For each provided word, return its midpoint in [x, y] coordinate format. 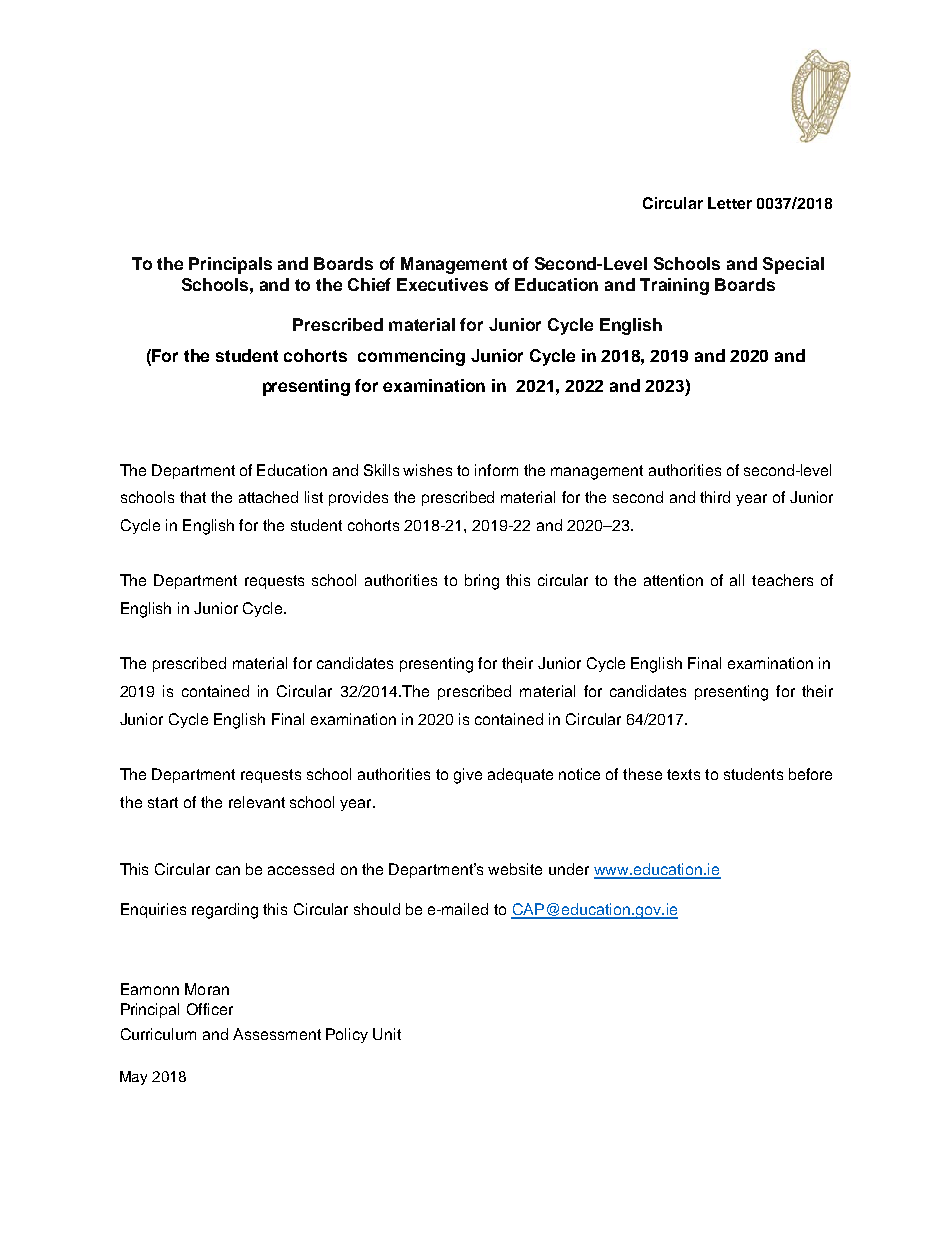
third [715, 497]
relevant [257, 802]
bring [482, 582]
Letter [730, 203]
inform [496, 470]
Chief [369, 284]
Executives [442, 284]
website [515, 869]
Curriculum [158, 1034]
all [737, 580]
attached [268, 497]
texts [683, 774]
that [193, 497]
